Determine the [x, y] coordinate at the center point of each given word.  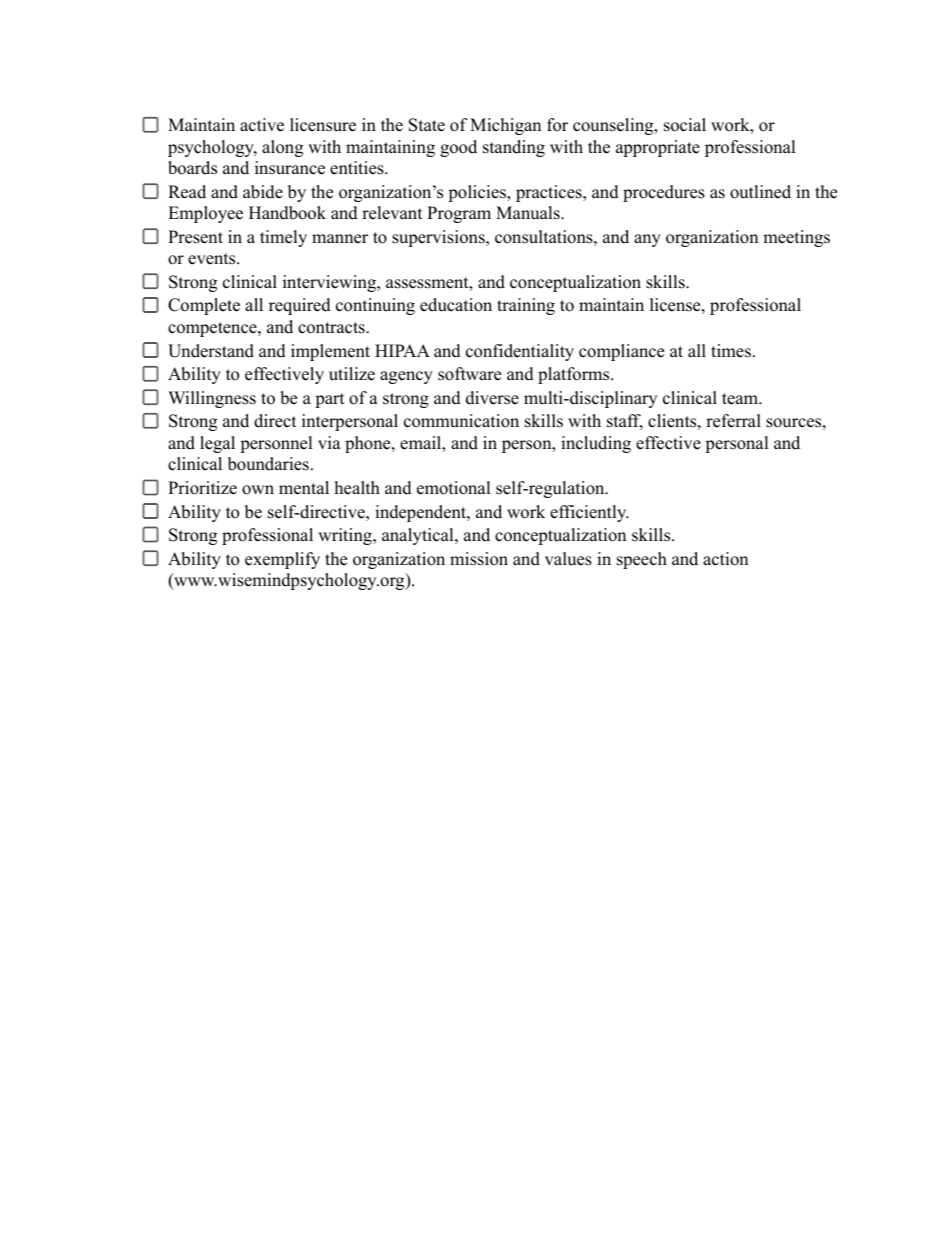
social [685, 125]
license [675, 305]
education [456, 305]
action [725, 559]
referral [733, 421]
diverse [492, 398]
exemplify [282, 560]
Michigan [505, 126]
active [262, 125]
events [213, 259]
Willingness [212, 399]
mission [479, 559]
